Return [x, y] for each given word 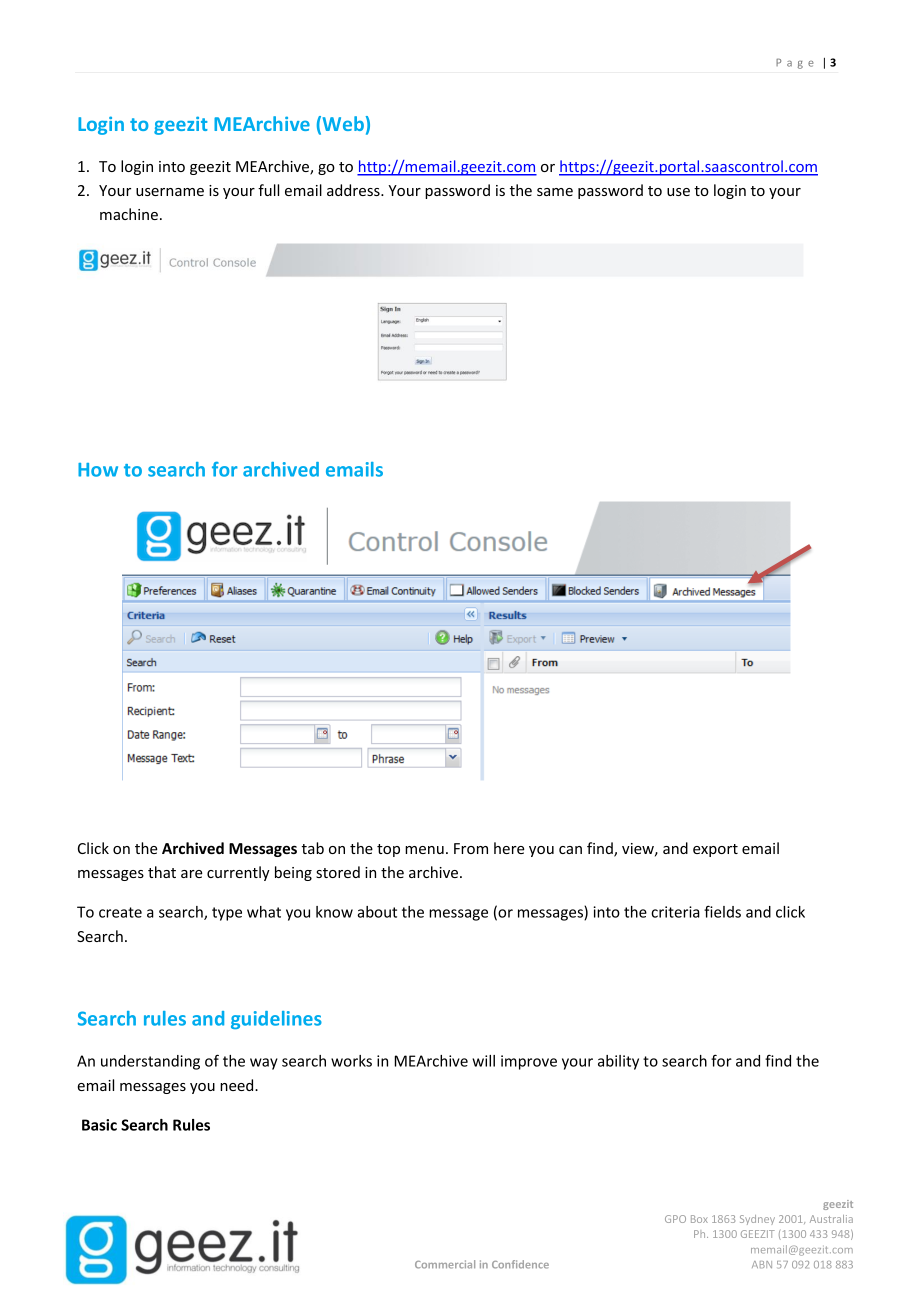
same [555, 192]
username [170, 192]
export [715, 850]
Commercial [445, 1264]
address [354, 190]
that [162, 872]
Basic [99, 1125]
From [471, 848]
